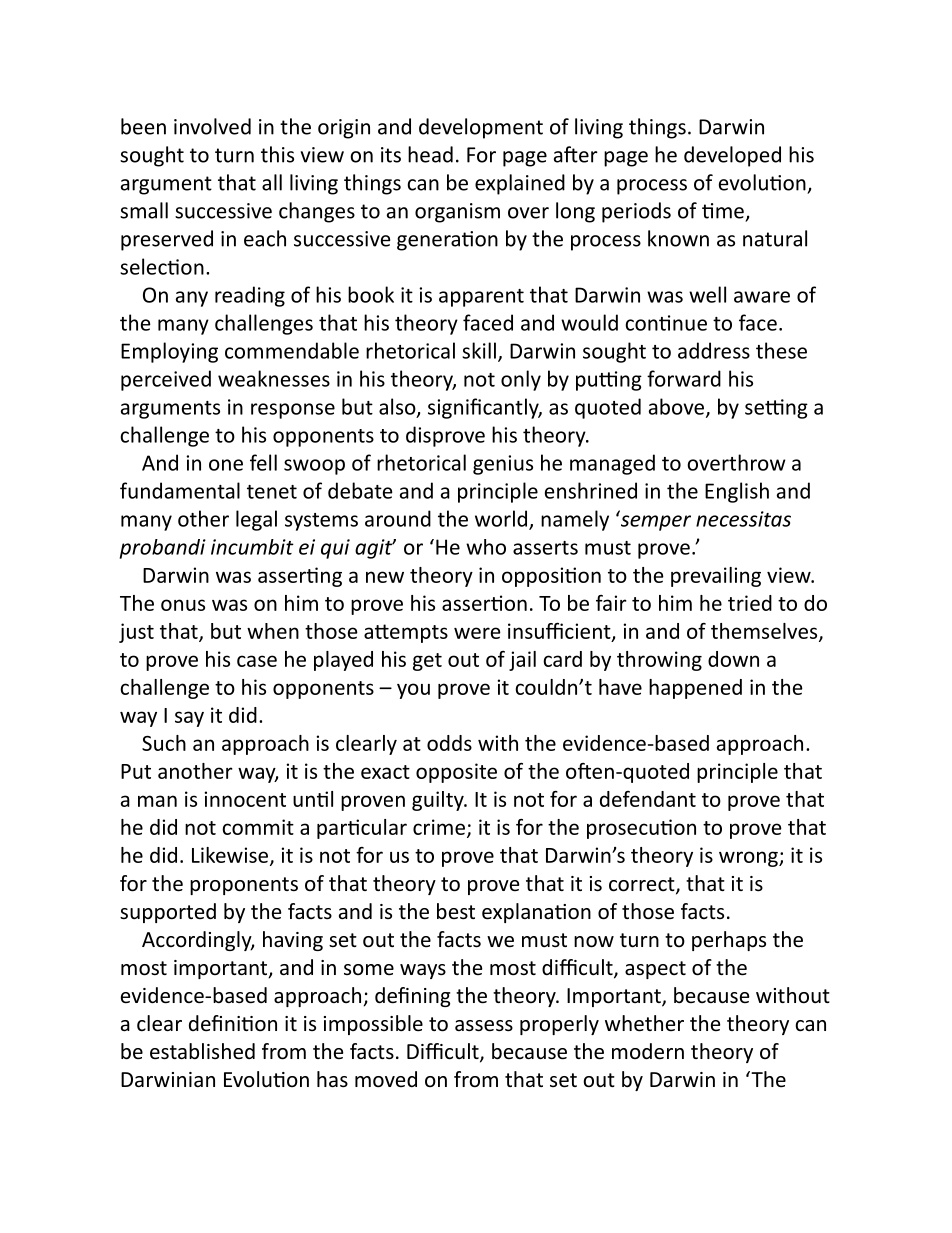 The image size is (952, 1233). I want to click on were, so click(477, 633).
